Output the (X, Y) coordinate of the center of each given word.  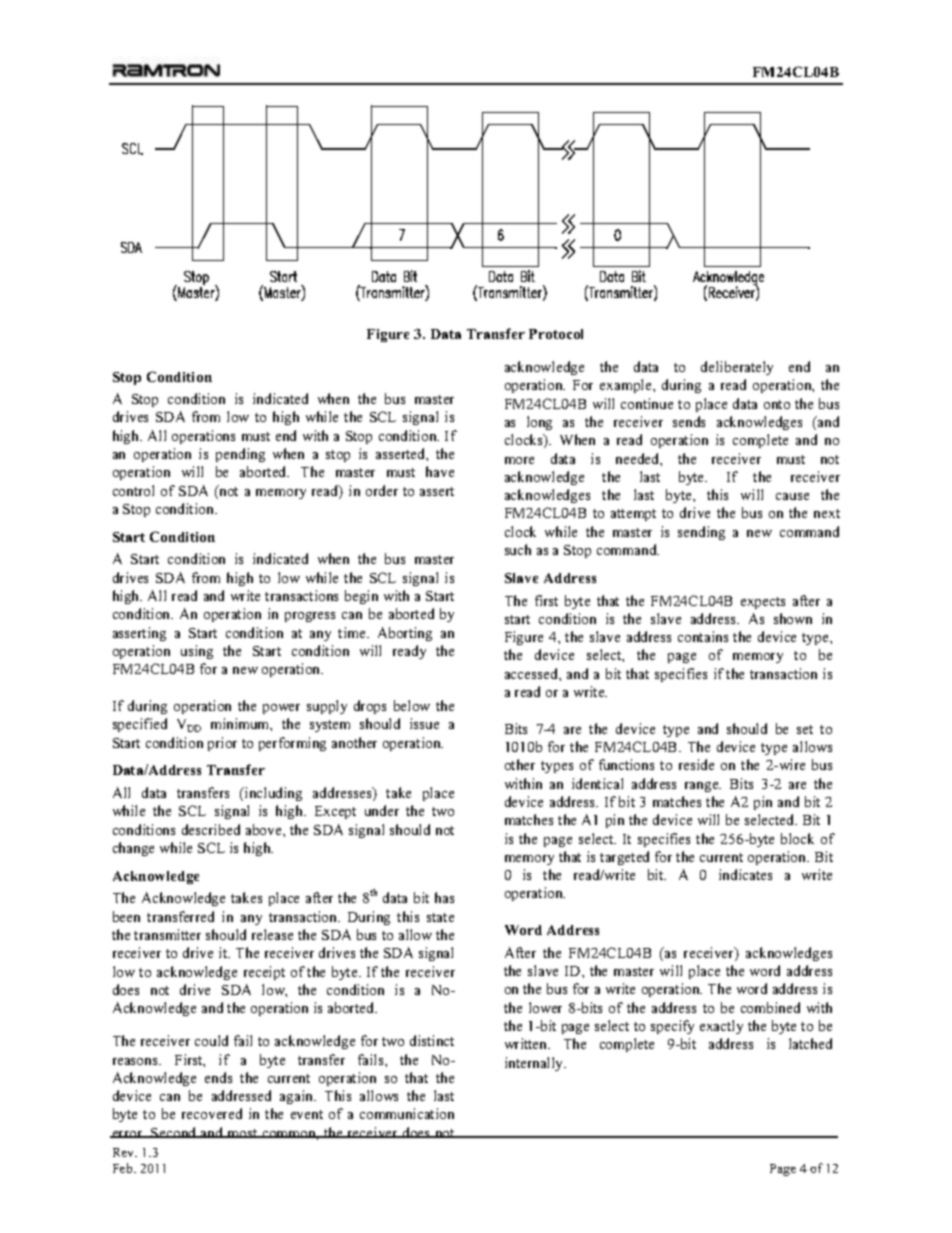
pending (240, 455)
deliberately (737, 368)
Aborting (405, 634)
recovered (212, 1113)
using (197, 652)
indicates (745, 874)
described (211, 829)
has (444, 897)
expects (763, 603)
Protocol (556, 334)
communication (407, 1113)
